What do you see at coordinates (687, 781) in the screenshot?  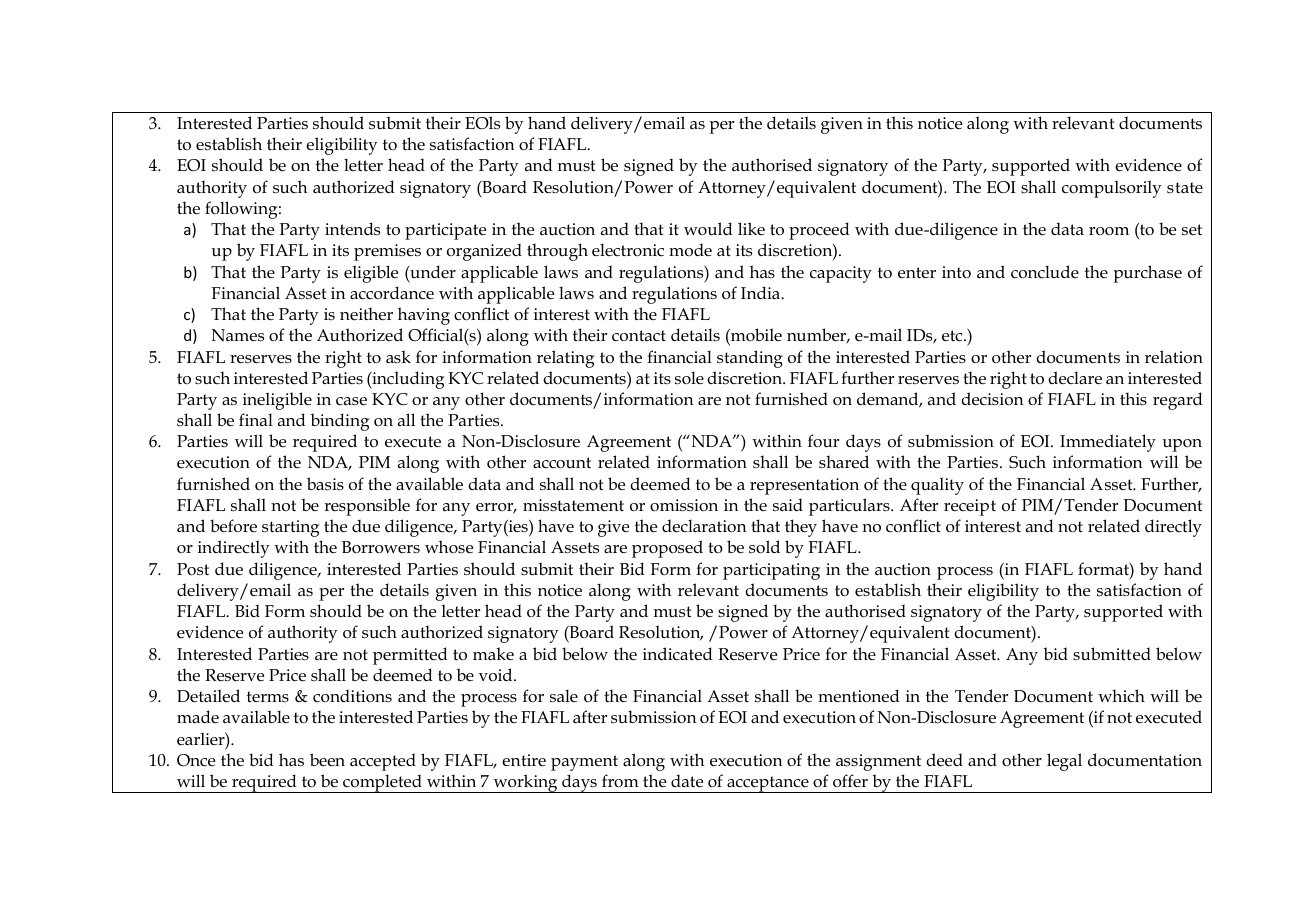 I see `date` at bounding box center [687, 781].
